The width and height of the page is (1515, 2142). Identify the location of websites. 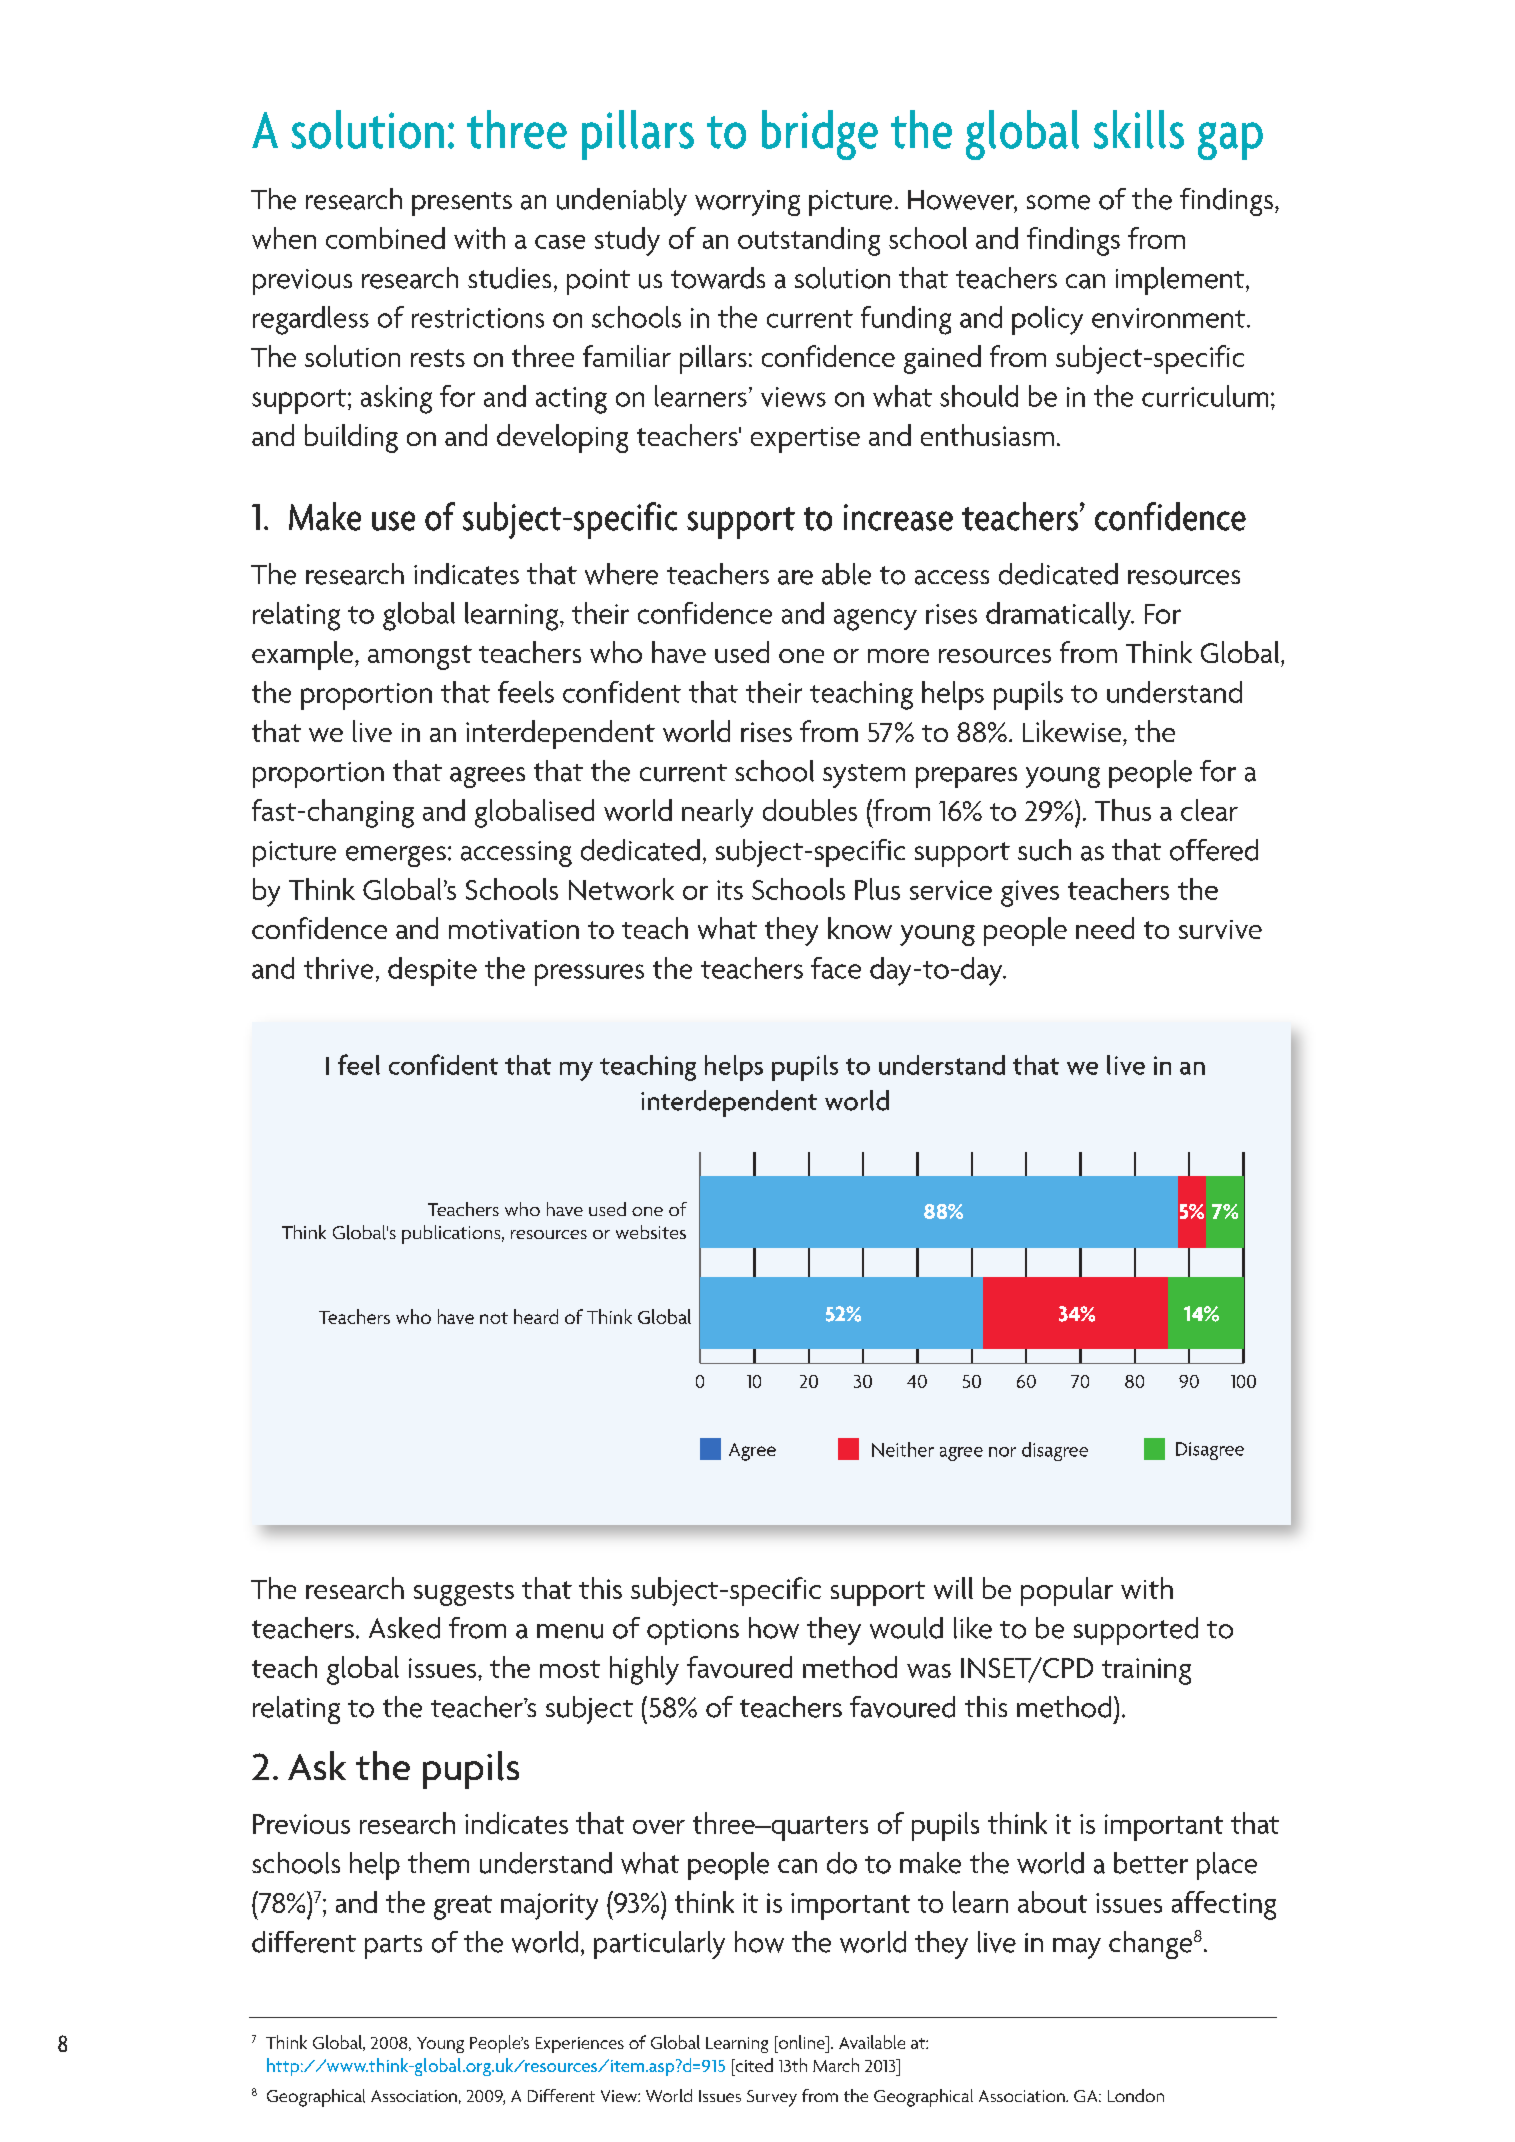
(651, 1232).
